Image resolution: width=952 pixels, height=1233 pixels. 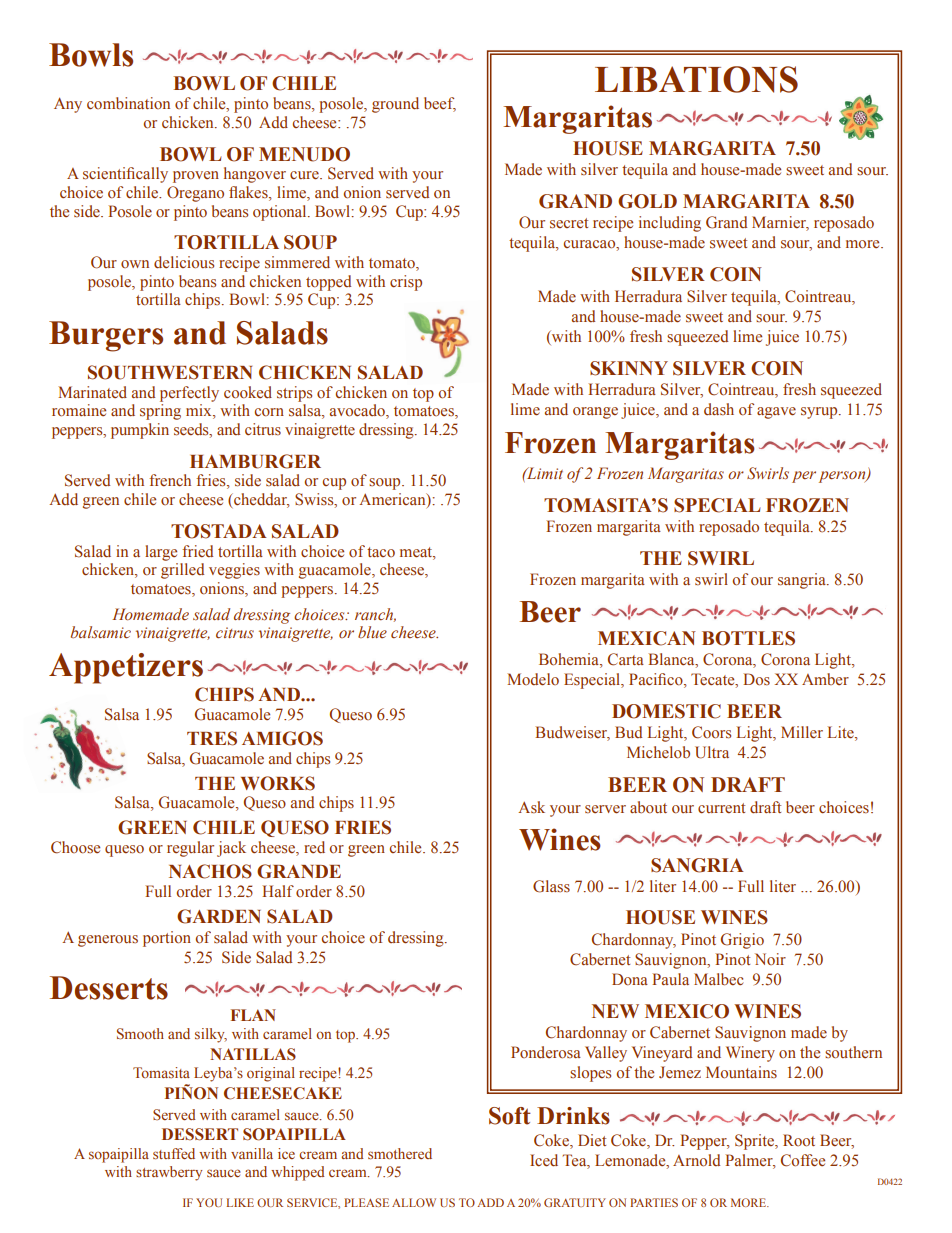 I want to click on combination, so click(x=128, y=103).
